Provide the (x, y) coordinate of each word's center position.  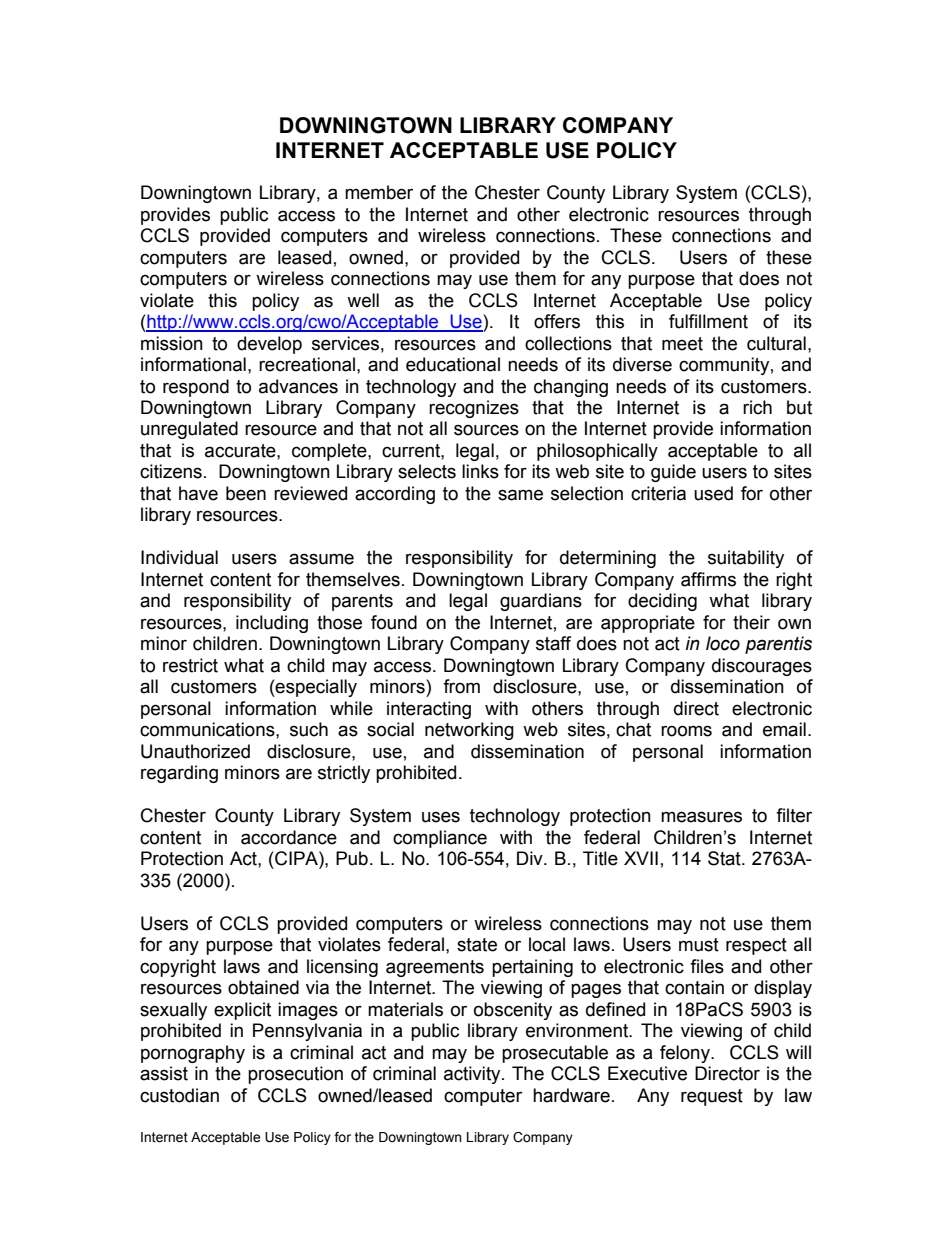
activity (473, 1075)
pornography (193, 1054)
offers (557, 321)
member (379, 192)
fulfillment (708, 321)
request (712, 1097)
